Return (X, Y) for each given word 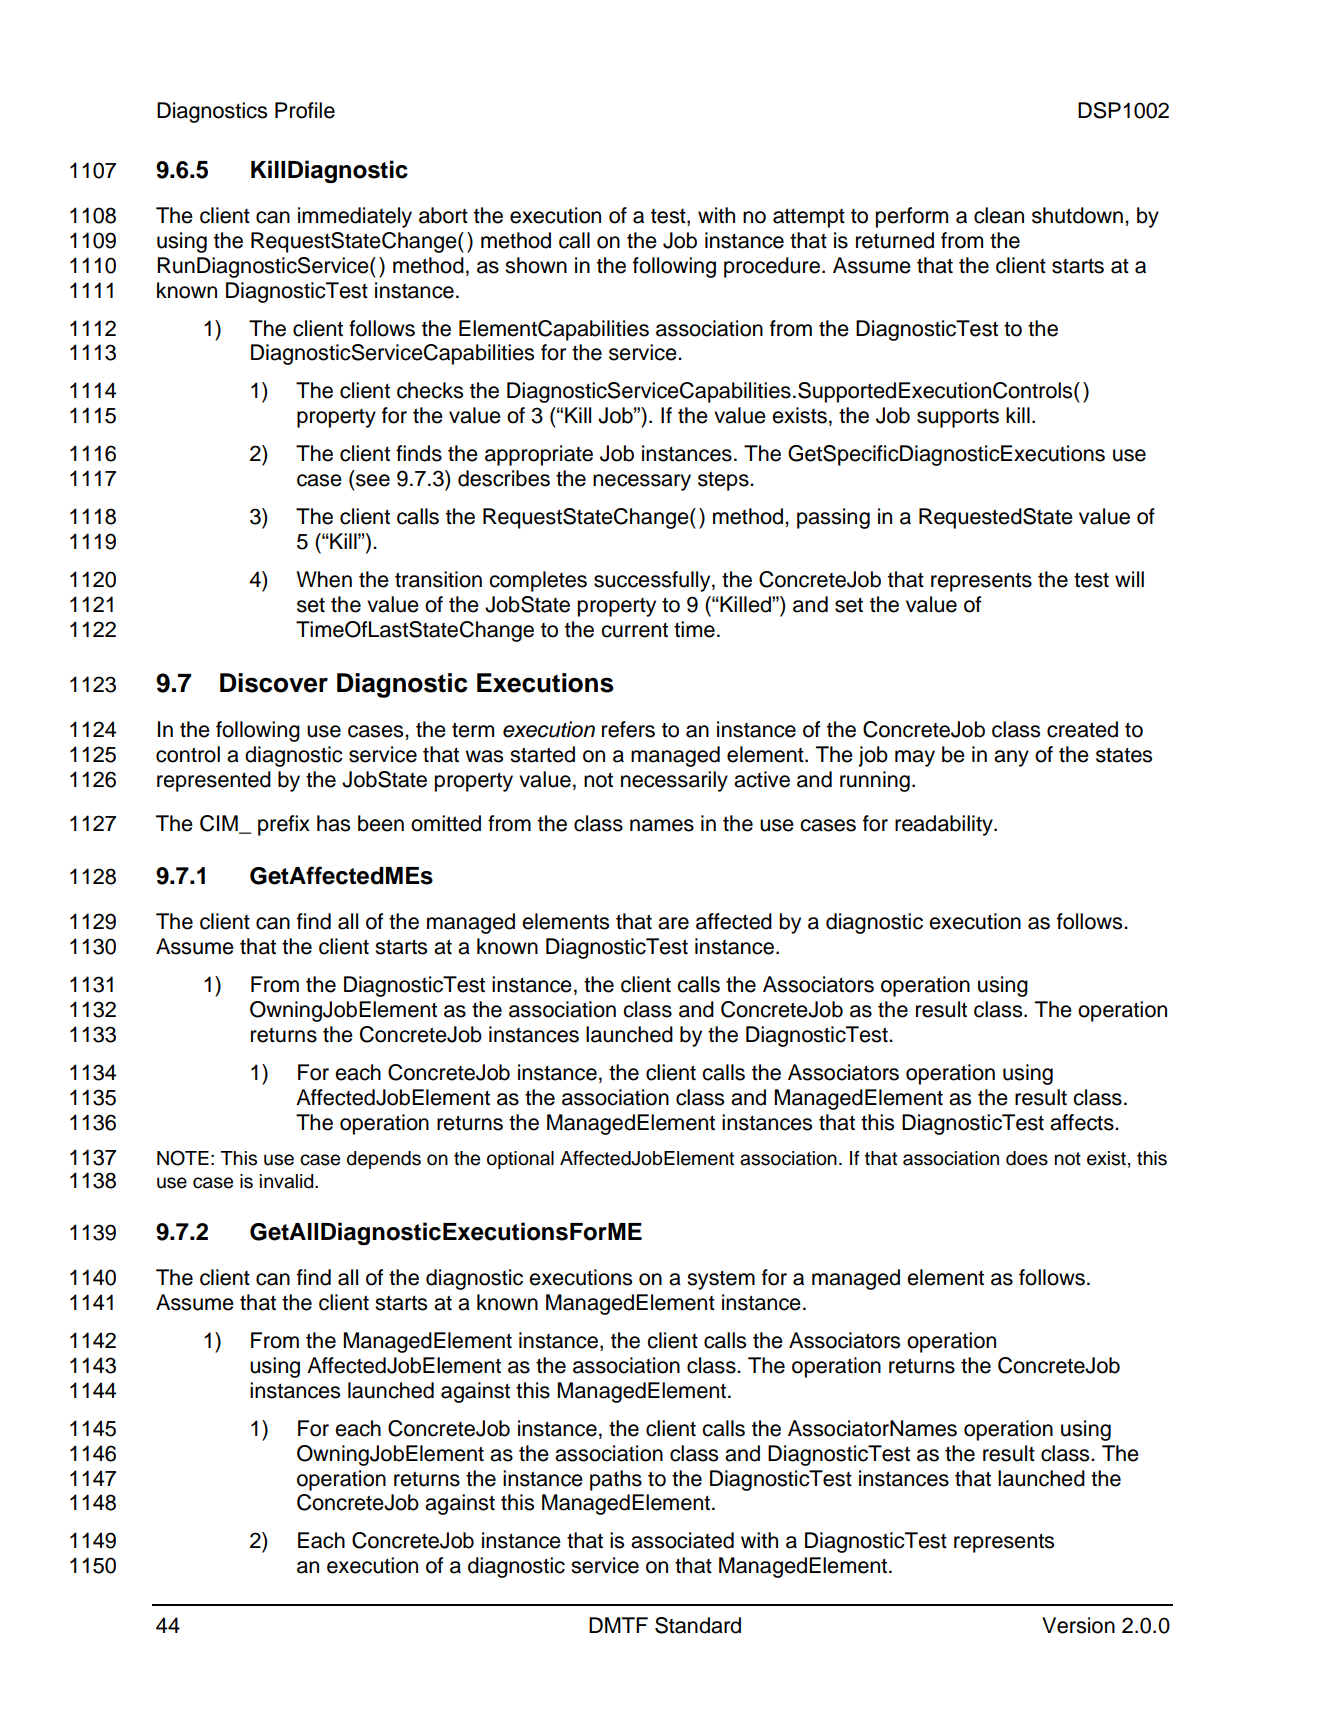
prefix (284, 825)
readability (945, 825)
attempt (809, 218)
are (673, 923)
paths (616, 1480)
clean (999, 215)
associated (682, 1540)
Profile (305, 110)
